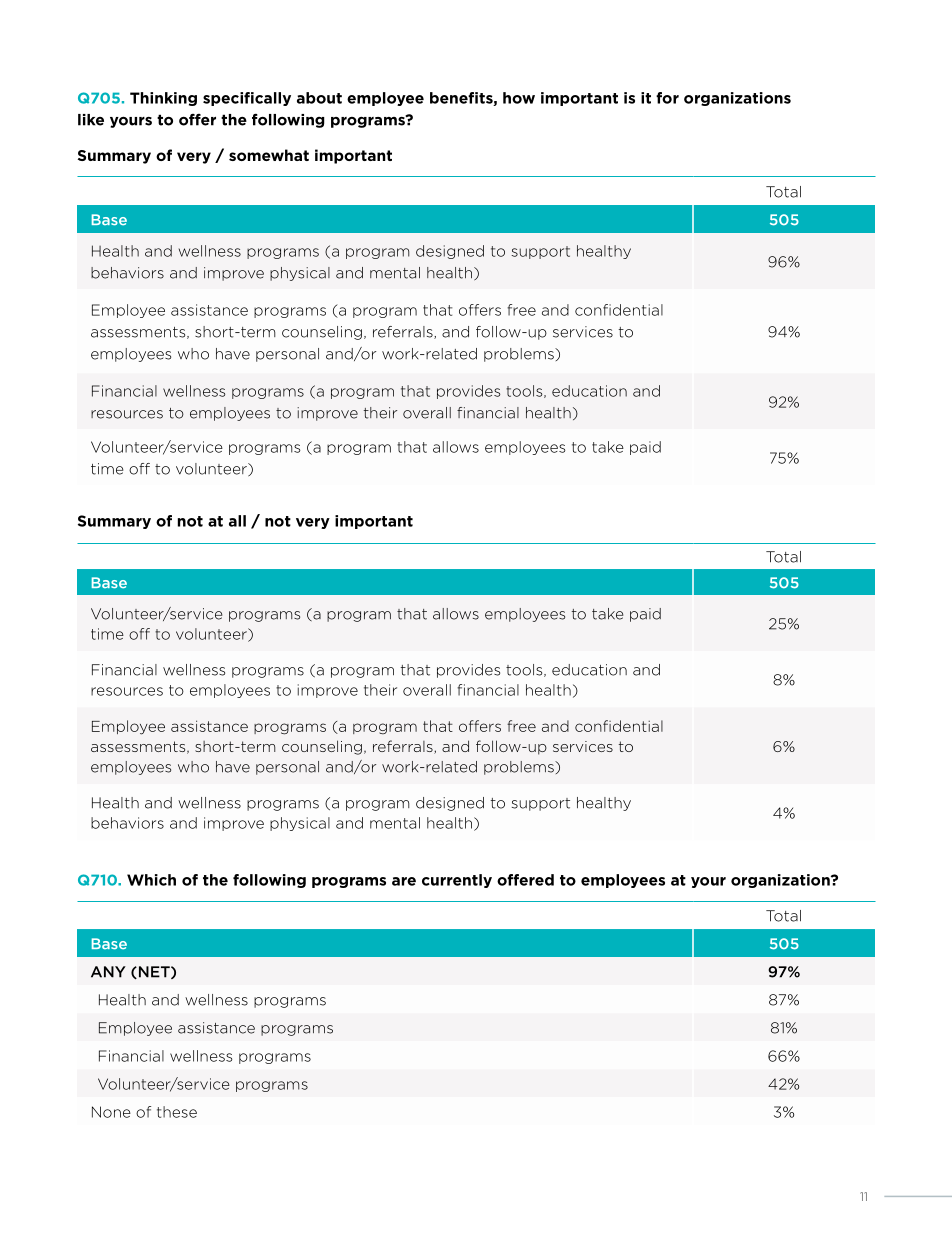 This screenshot has height=1233, width=952. What do you see at coordinates (457, 881) in the screenshot?
I see `currently` at bounding box center [457, 881].
